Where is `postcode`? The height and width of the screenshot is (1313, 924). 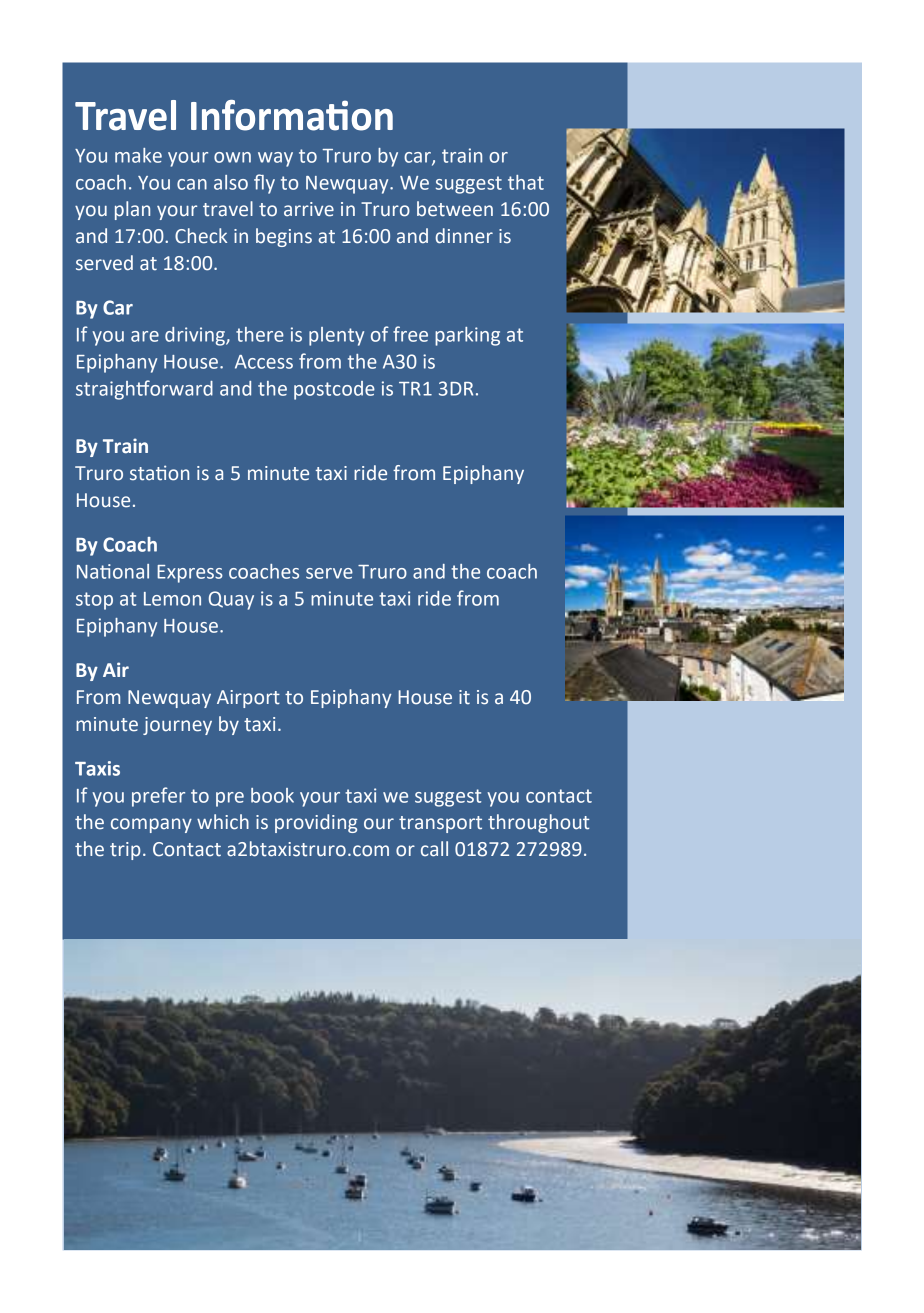 postcode is located at coordinates (334, 390).
